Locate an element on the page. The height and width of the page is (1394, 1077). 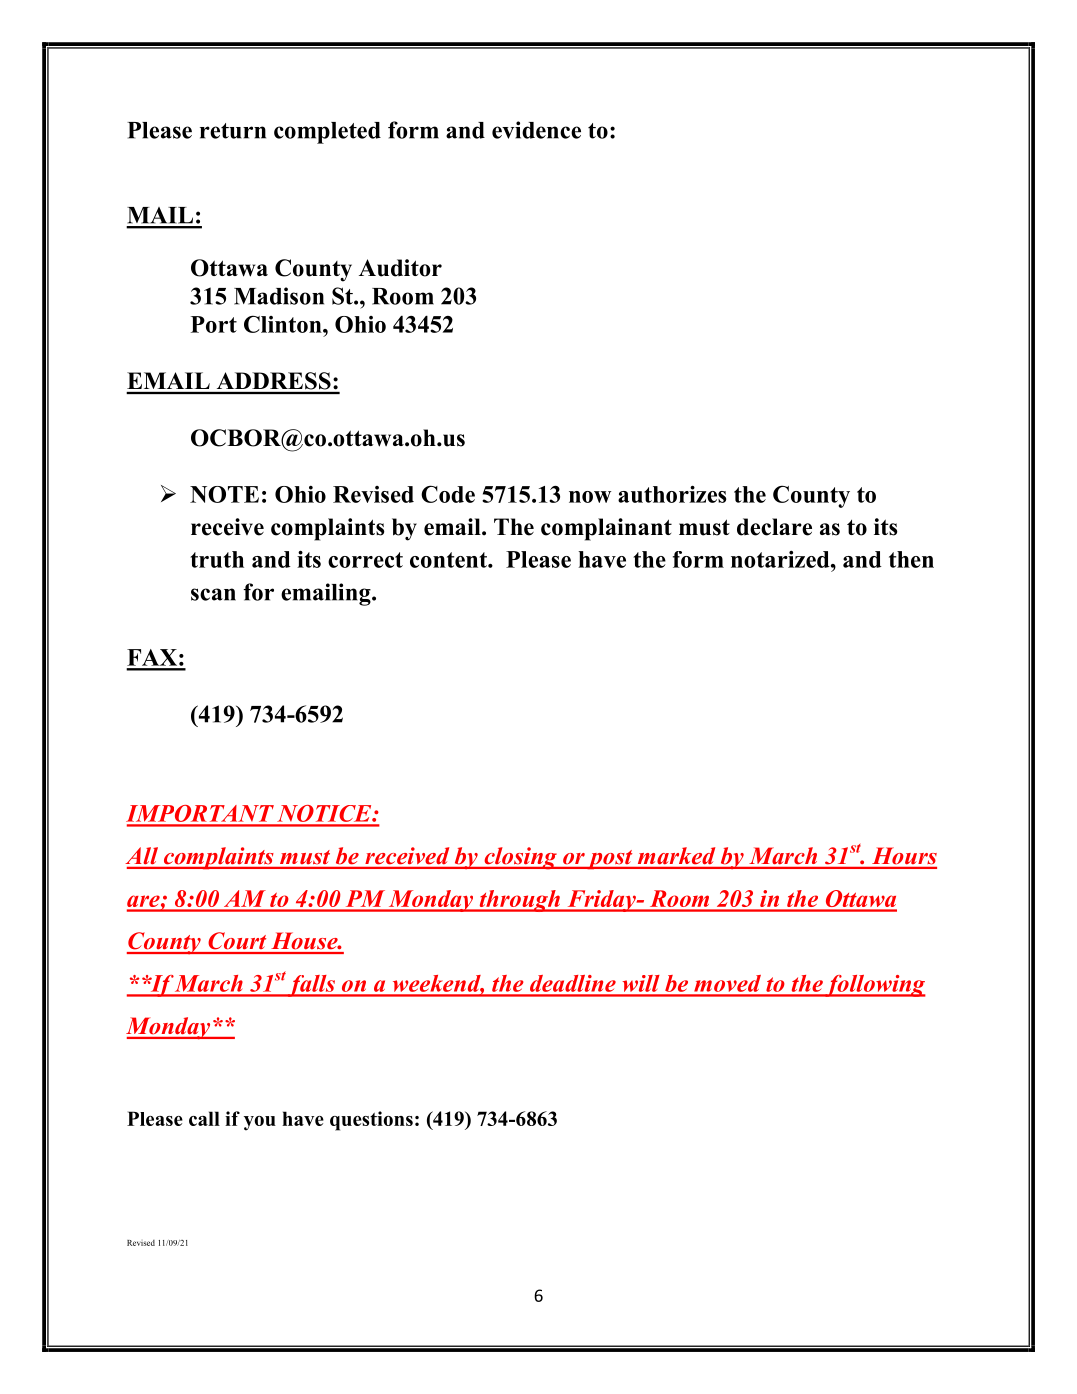
scan is located at coordinates (213, 594).
